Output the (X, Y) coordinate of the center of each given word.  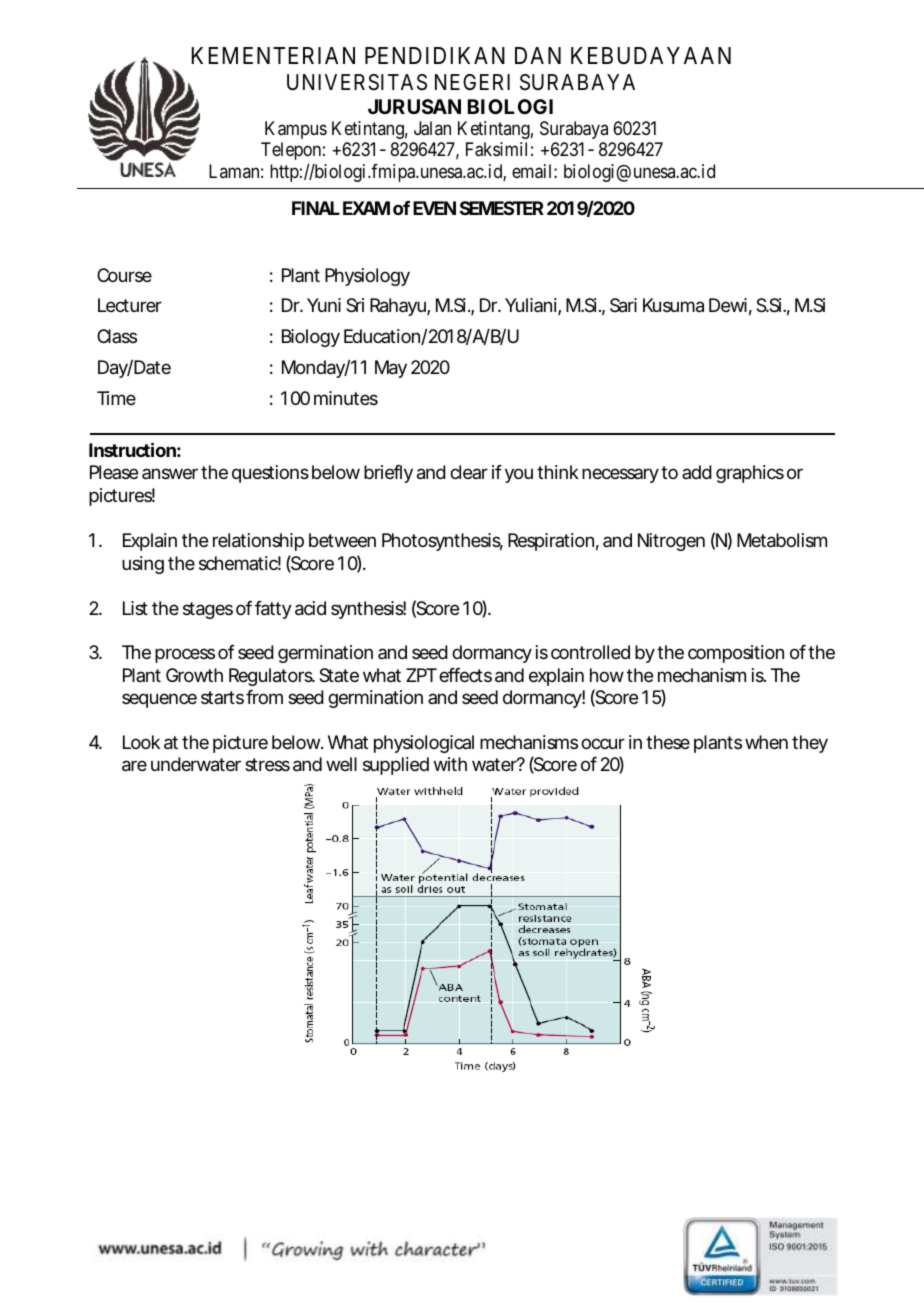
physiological (424, 744)
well (341, 764)
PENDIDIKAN (435, 55)
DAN (538, 55)
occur (603, 743)
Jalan (432, 128)
